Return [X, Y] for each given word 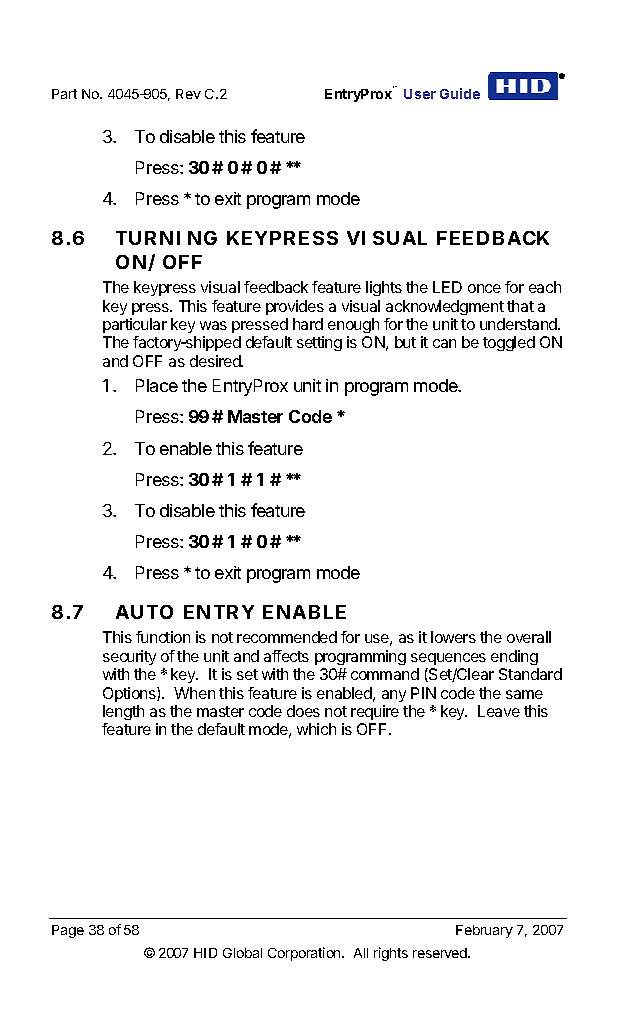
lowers [453, 637]
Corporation [305, 954]
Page [68, 931]
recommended [287, 637]
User [420, 94]
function [163, 637]
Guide [460, 93]
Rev [188, 94]
